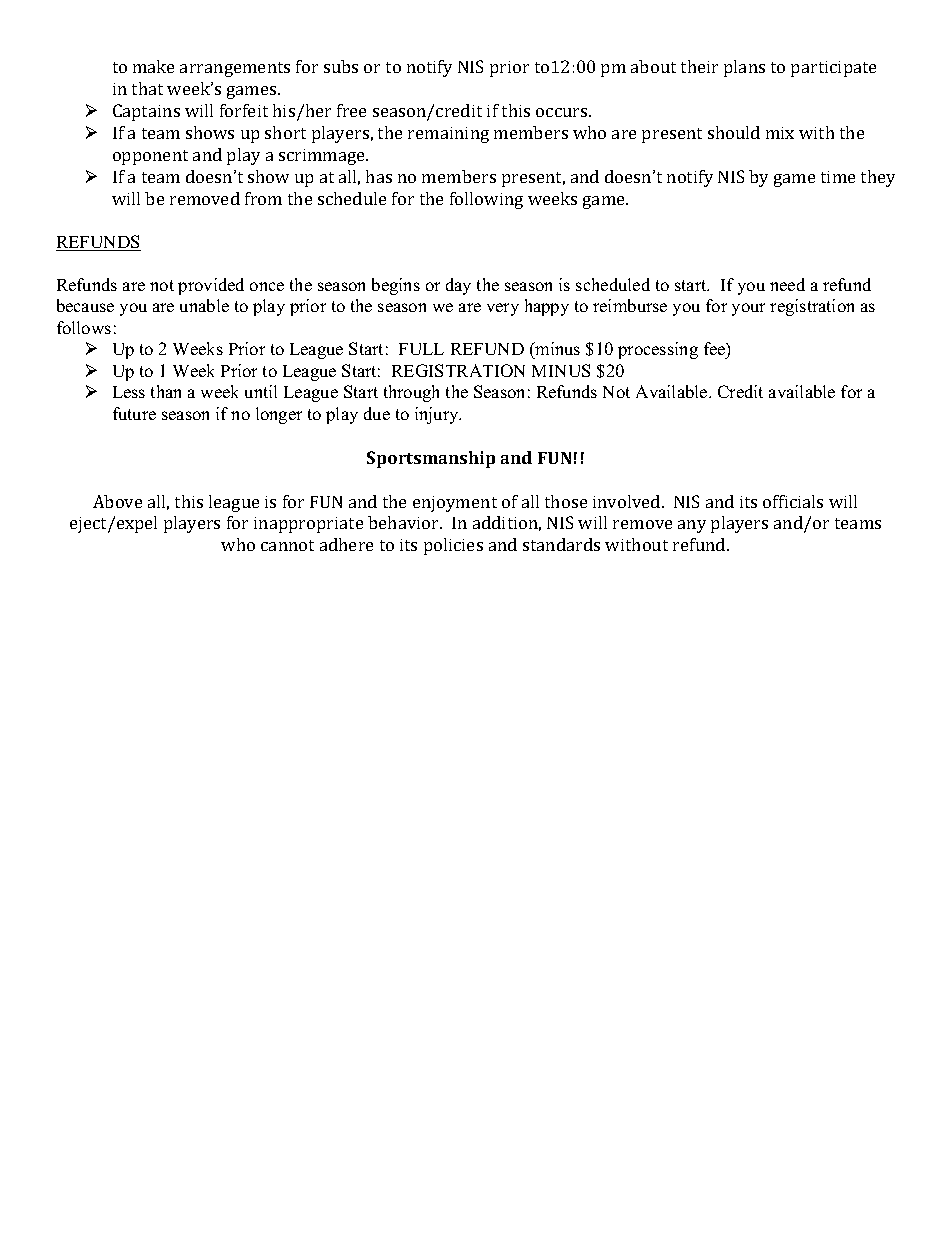 The width and height of the screenshot is (952, 1233). What do you see at coordinates (453, 546) in the screenshot?
I see `policies` at bounding box center [453, 546].
